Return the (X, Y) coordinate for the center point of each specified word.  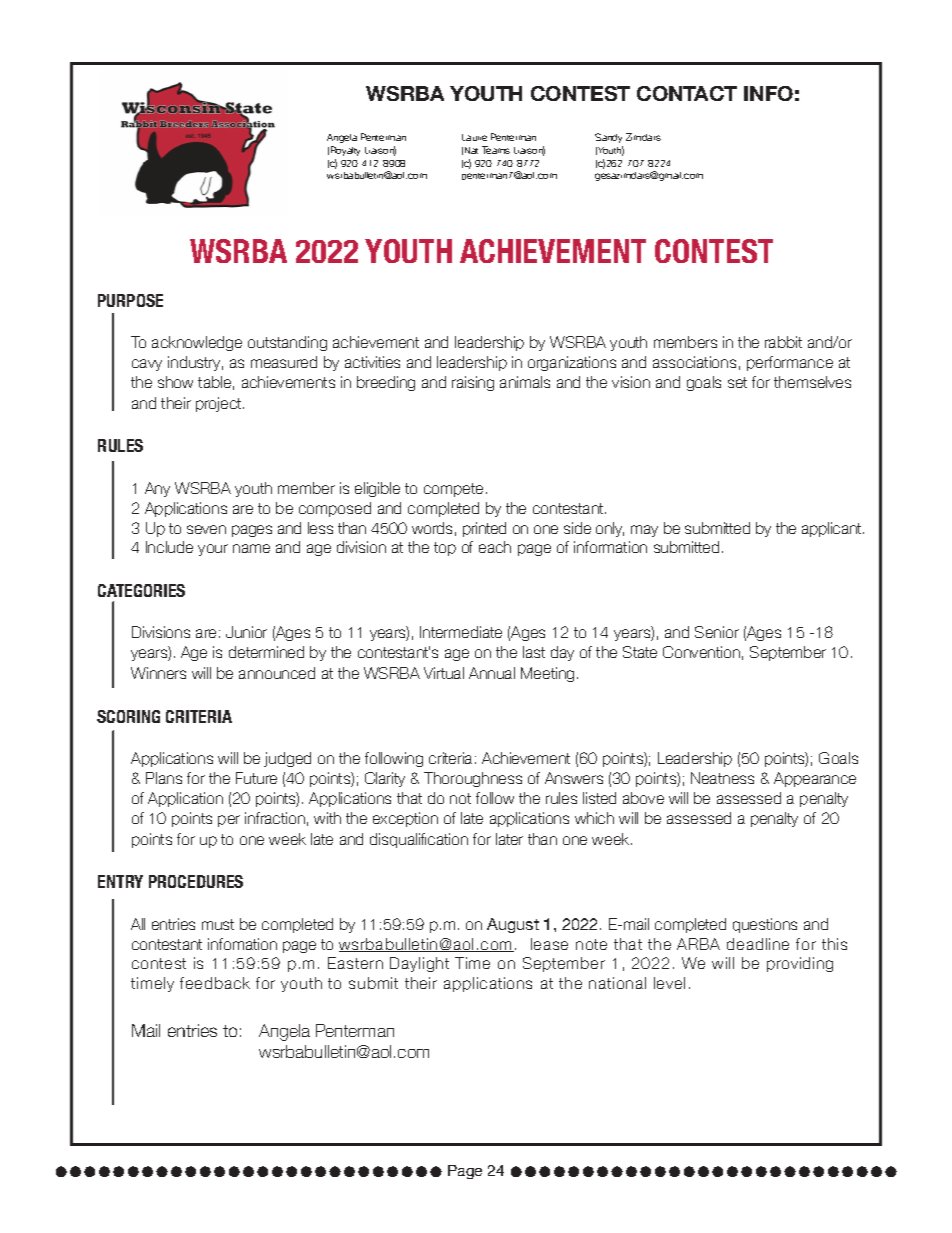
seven (206, 529)
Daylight (419, 964)
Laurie (474, 137)
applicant (833, 529)
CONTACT (687, 93)
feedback (215, 983)
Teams (496, 150)
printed (484, 529)
